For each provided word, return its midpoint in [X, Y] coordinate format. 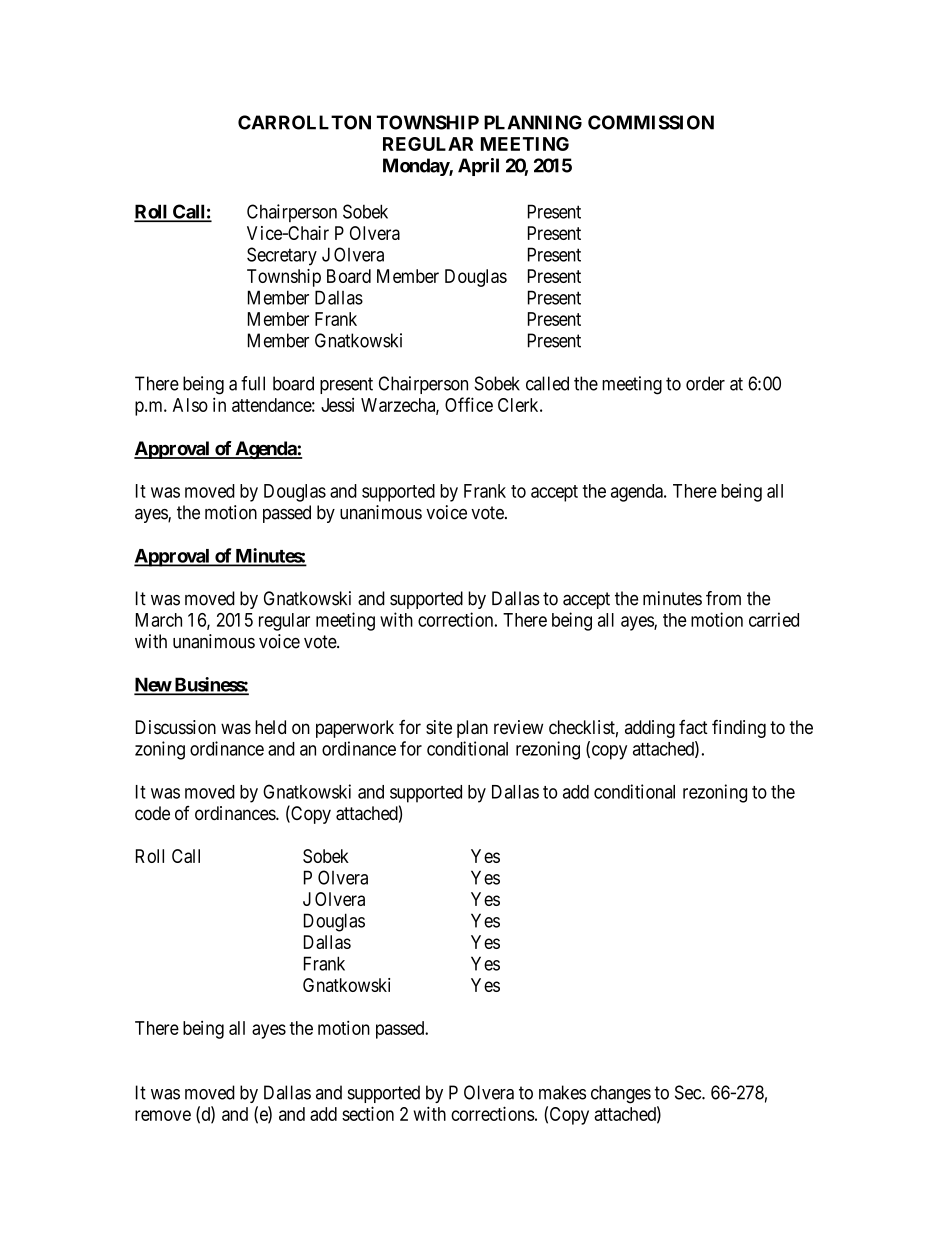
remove [163, 1115]
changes [621, 1094]
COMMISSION [651, 122]
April [478, 167]
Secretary [282, 256]
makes [562, 1092]
